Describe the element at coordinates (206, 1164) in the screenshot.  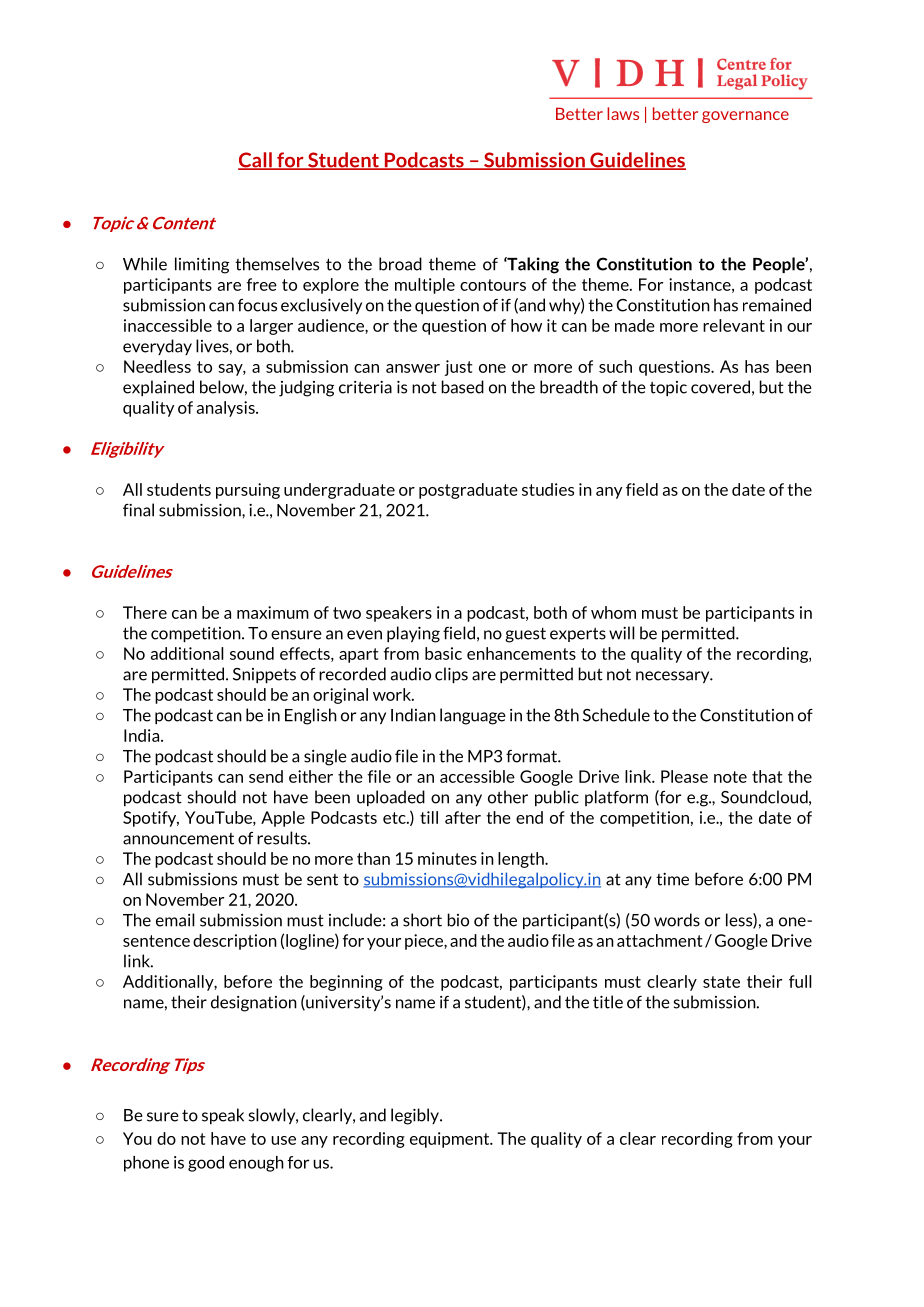
I see `good` at that location.
